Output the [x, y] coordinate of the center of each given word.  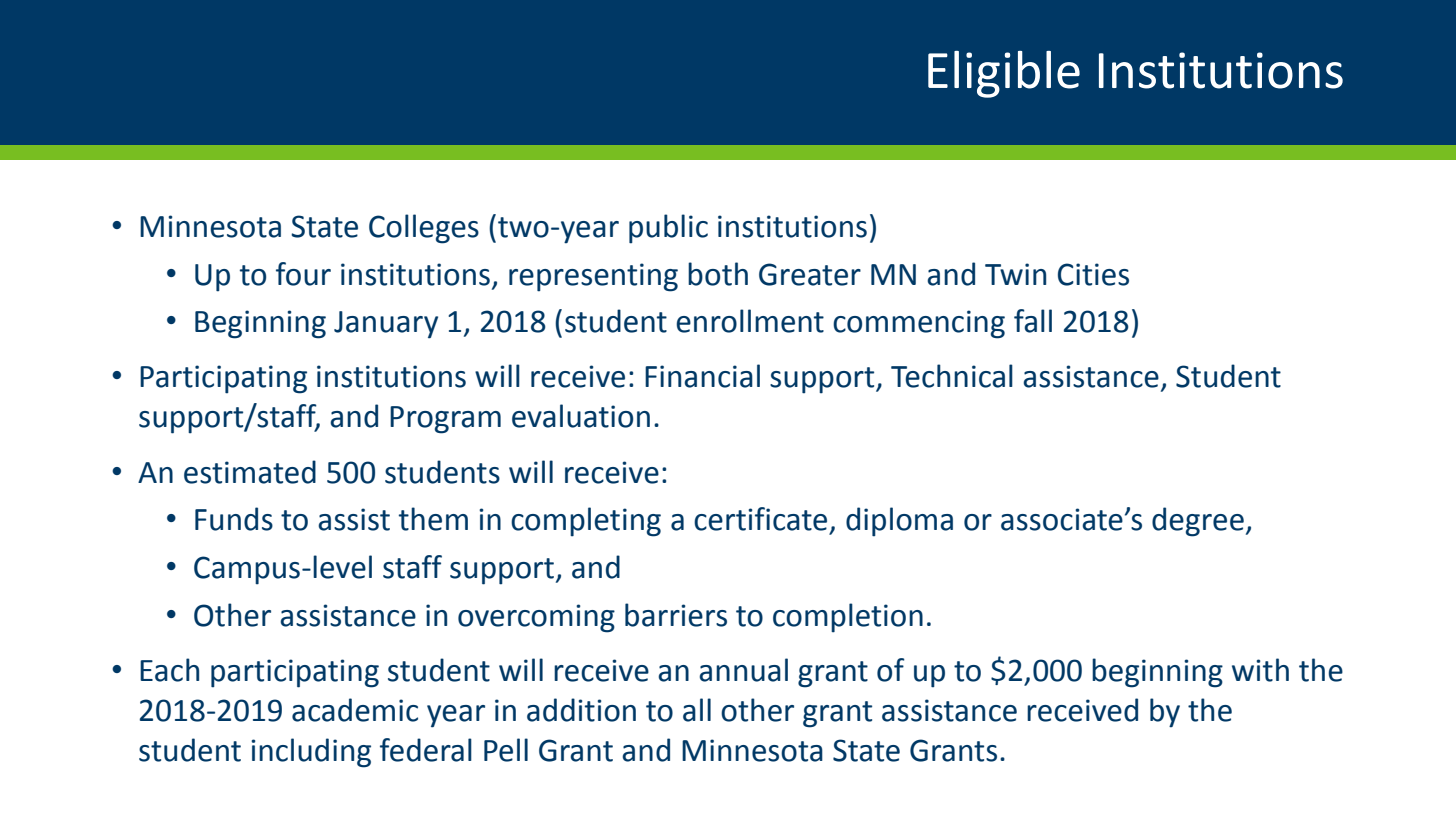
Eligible [1004, 74]
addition [581, 710]
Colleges [424, 229]
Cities [1093, 274]
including [311, 753]
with [1260, 670]
